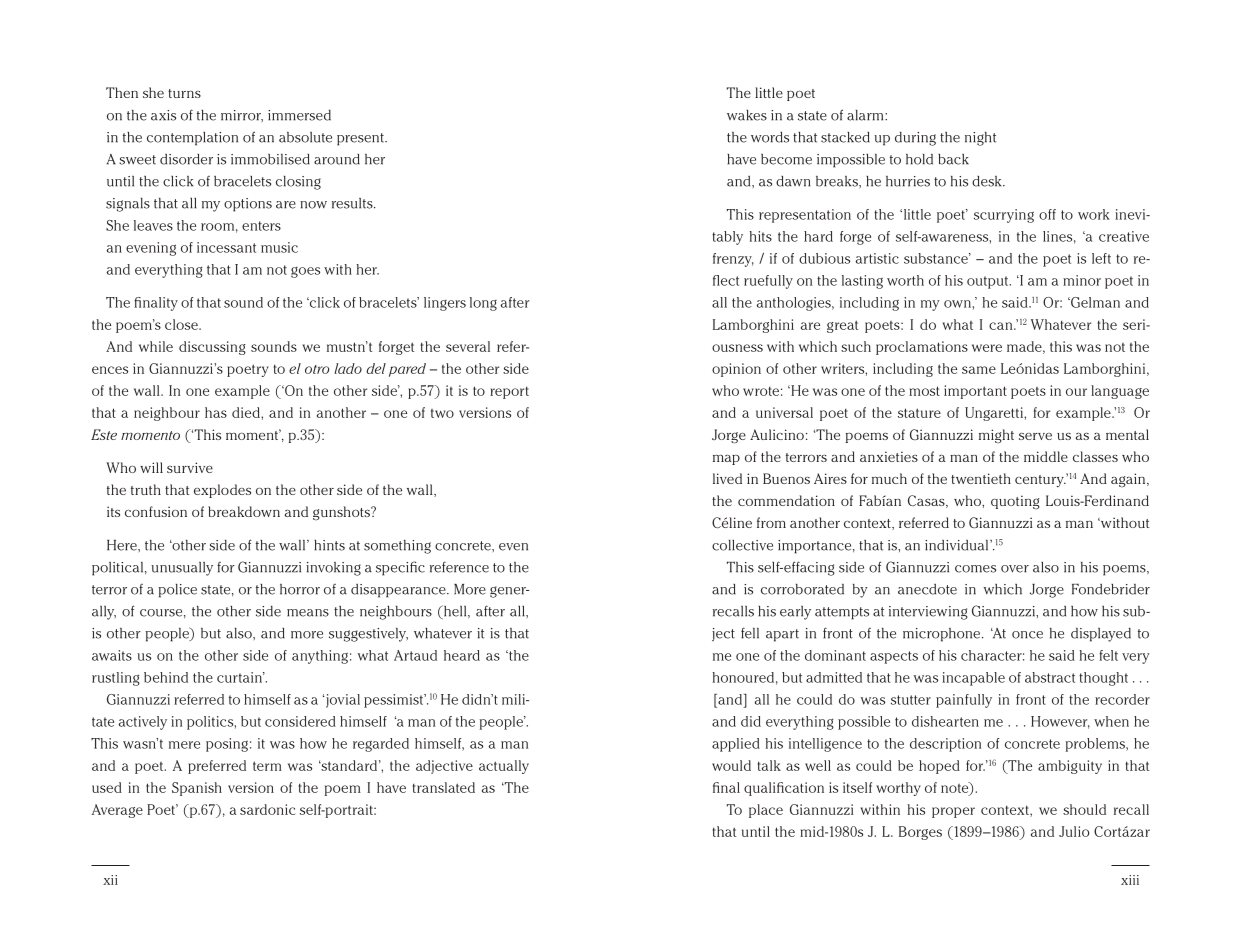 This document has width=1241, height=952. I want to click on wakes, so click(747, 115).
